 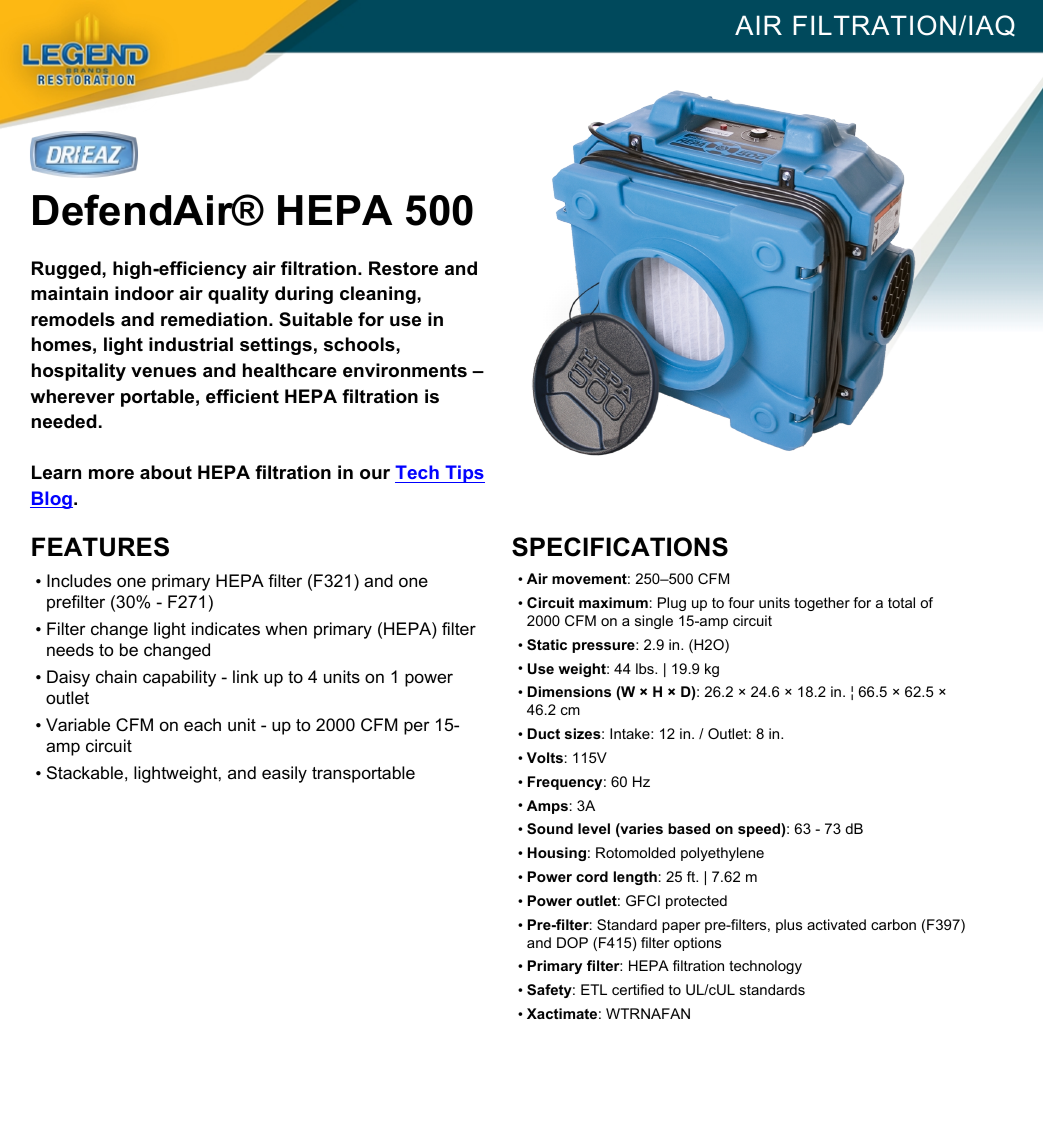 I want to click on plus, so click(x=789, y=926).
